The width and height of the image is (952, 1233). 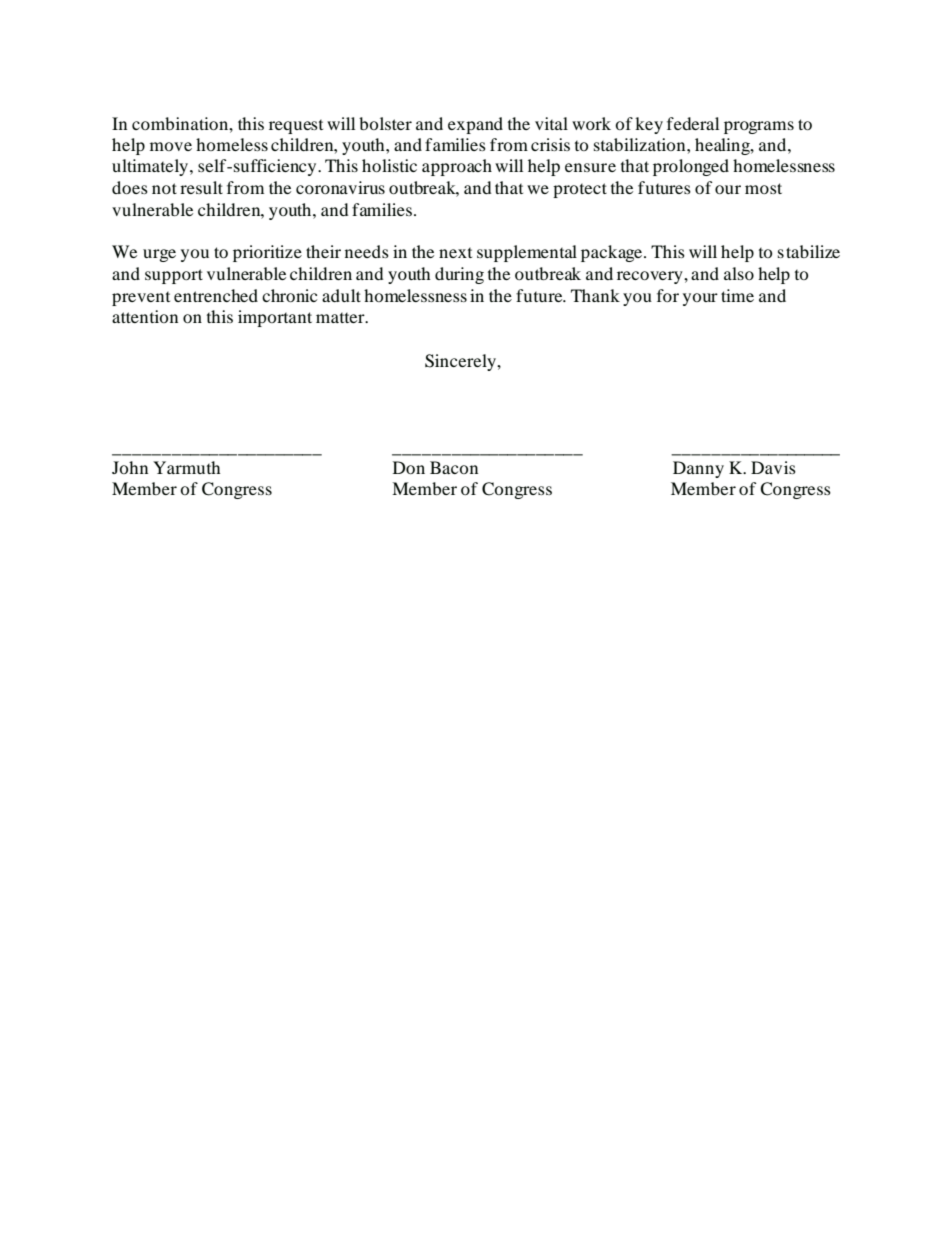 What do you see at coordinates (216, 295) in the image?
I see `entrenched` at bounding box center [216, 295].
